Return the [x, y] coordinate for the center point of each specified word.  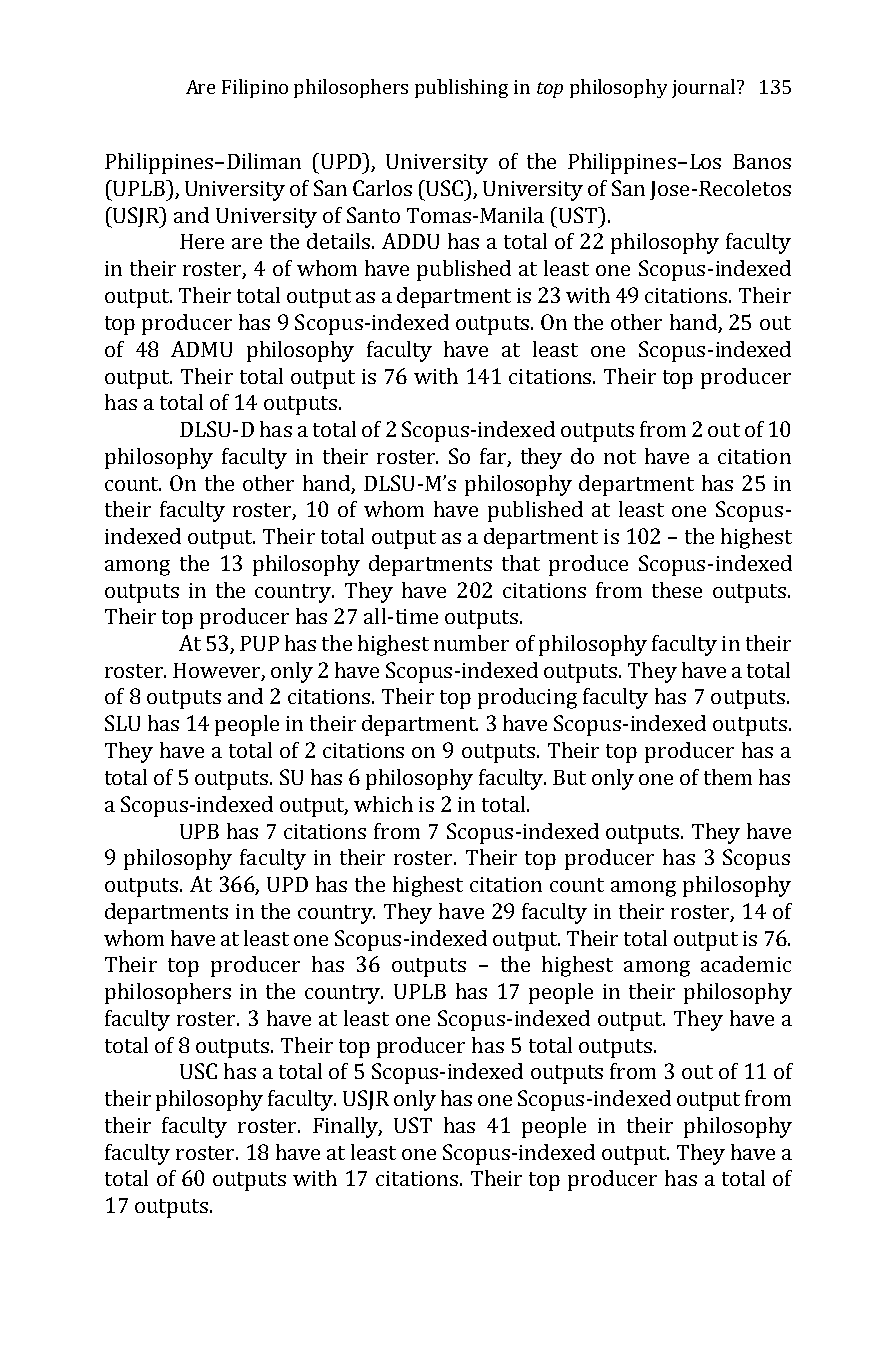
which [383, 804]
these [677, 590]
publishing [461, 88]
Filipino [255, 88]
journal [703, 88]
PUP [259, 643]
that [521, 563]
